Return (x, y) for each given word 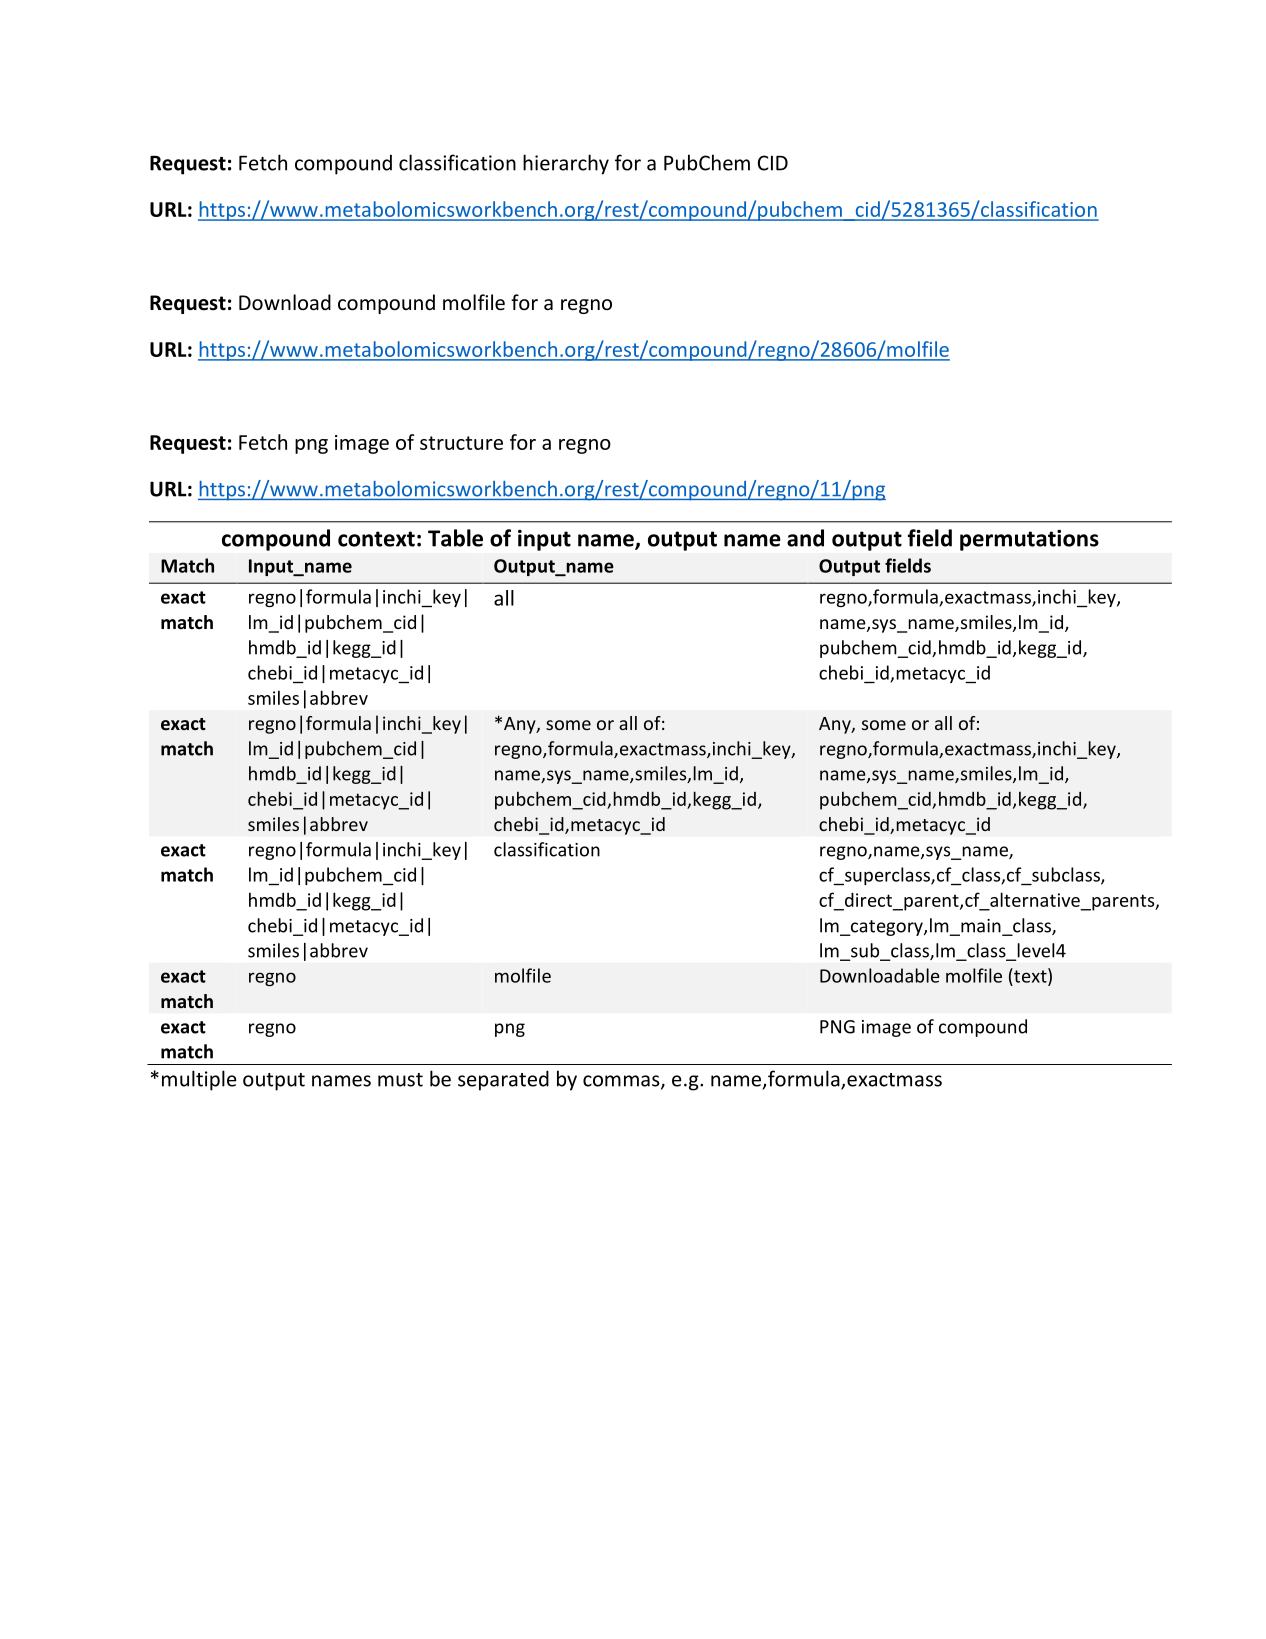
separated (503, 1080)
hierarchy (566, 164)
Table (455, 538)
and (805, 538)
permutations (1029, 540)
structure (461, 443)
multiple (199, 1080)
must (400, 1080)
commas (622, 1082)
